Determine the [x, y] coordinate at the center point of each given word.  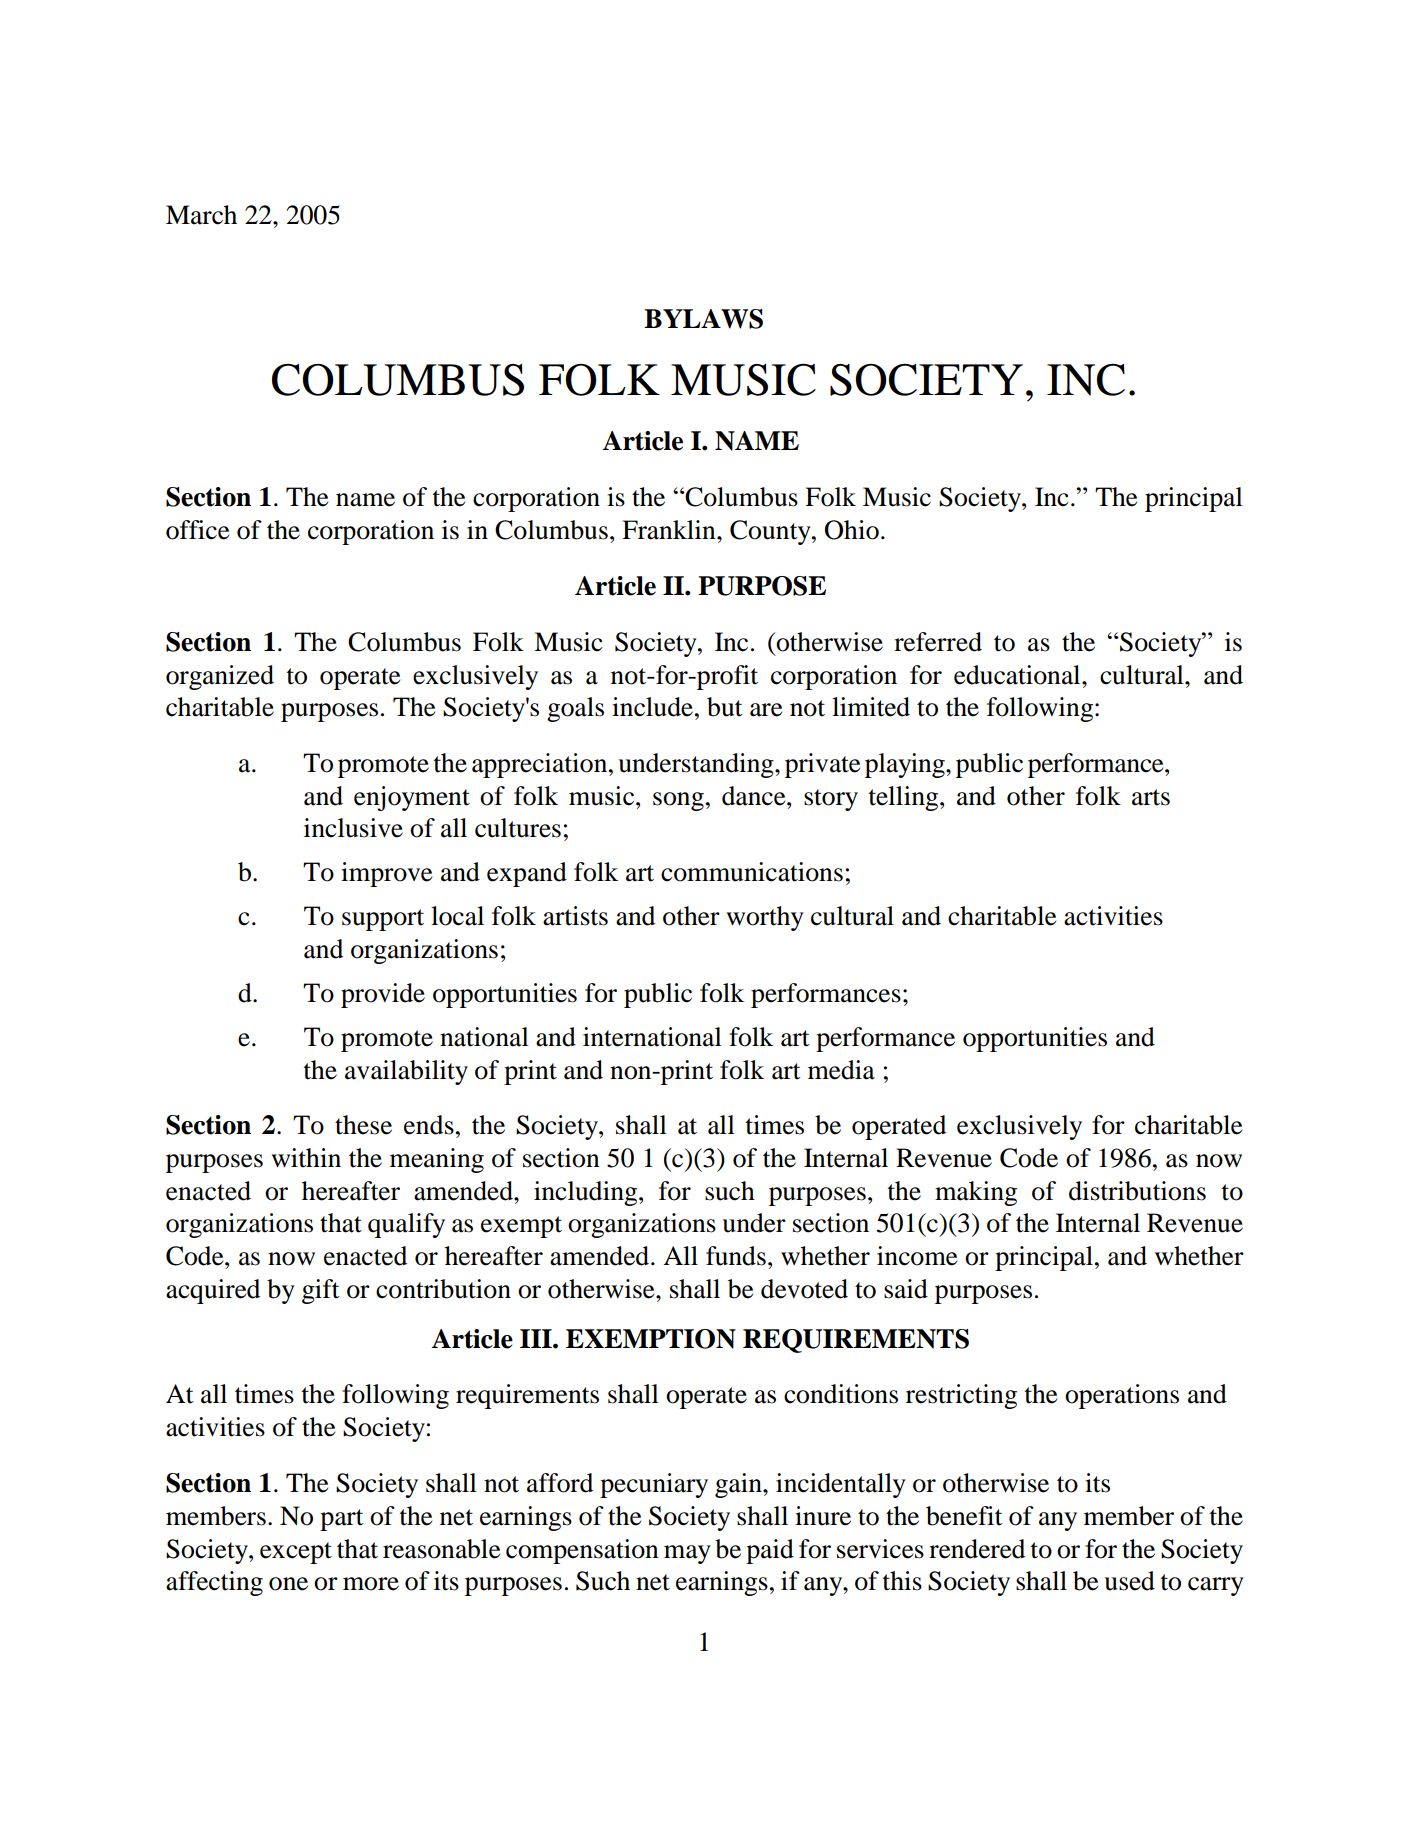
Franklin [670, 530]
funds [736, 1256]
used [1129, 1581]
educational [1018, 675]
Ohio [852, 530]
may [687, 1554]
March [201, 215]
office [197, 530]
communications [752, 872]
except [296, 1553]
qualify [406, 1225]
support [383, 920]
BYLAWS [703, 319]
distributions [1137, 1191]
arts [1151, 797]
